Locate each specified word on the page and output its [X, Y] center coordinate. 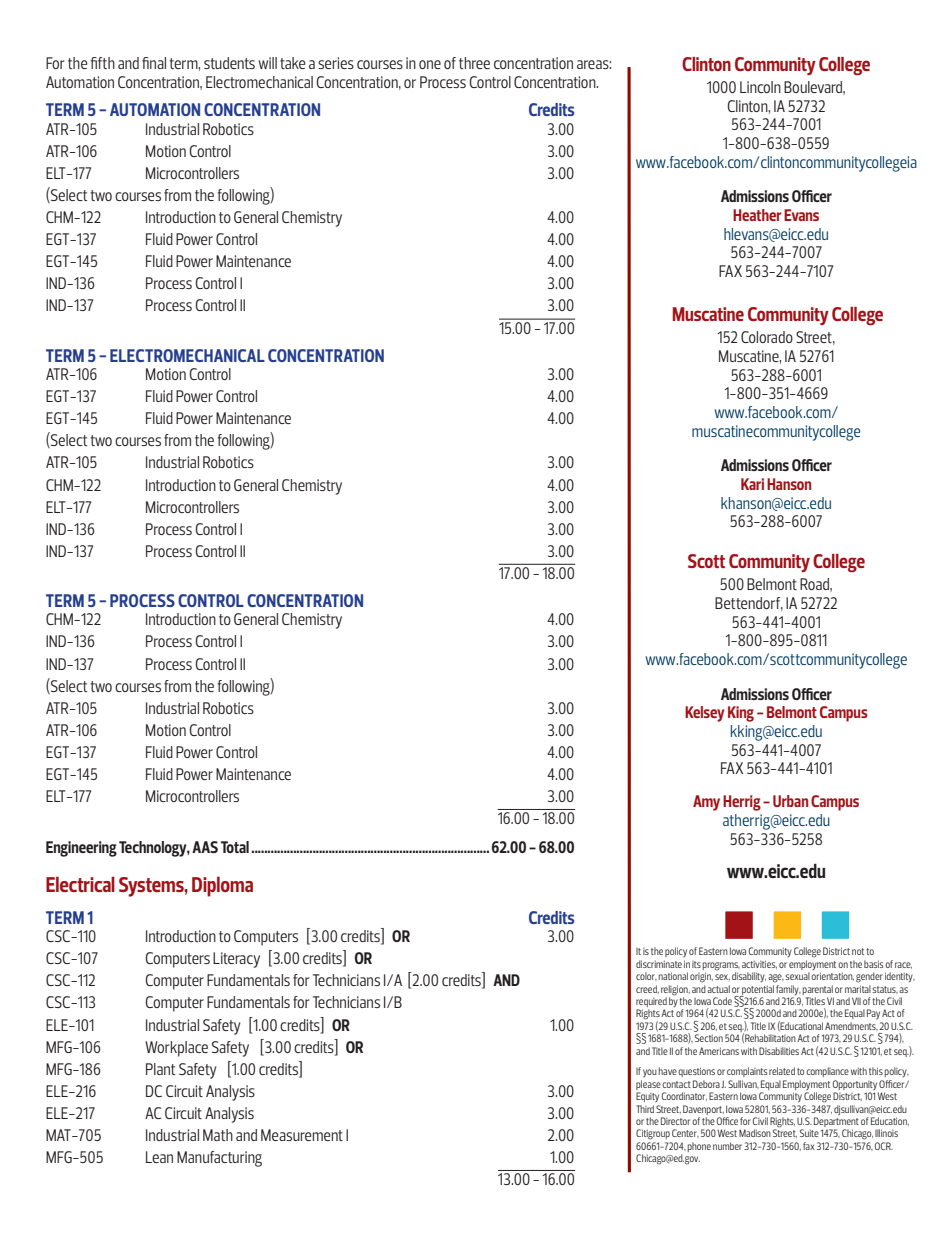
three [474, 63]
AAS [205, 847]
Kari [752, 484]
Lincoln [760, 87]
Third [645, 1109]
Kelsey [704, 714]
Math [218, 1135]
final [154, 63]
